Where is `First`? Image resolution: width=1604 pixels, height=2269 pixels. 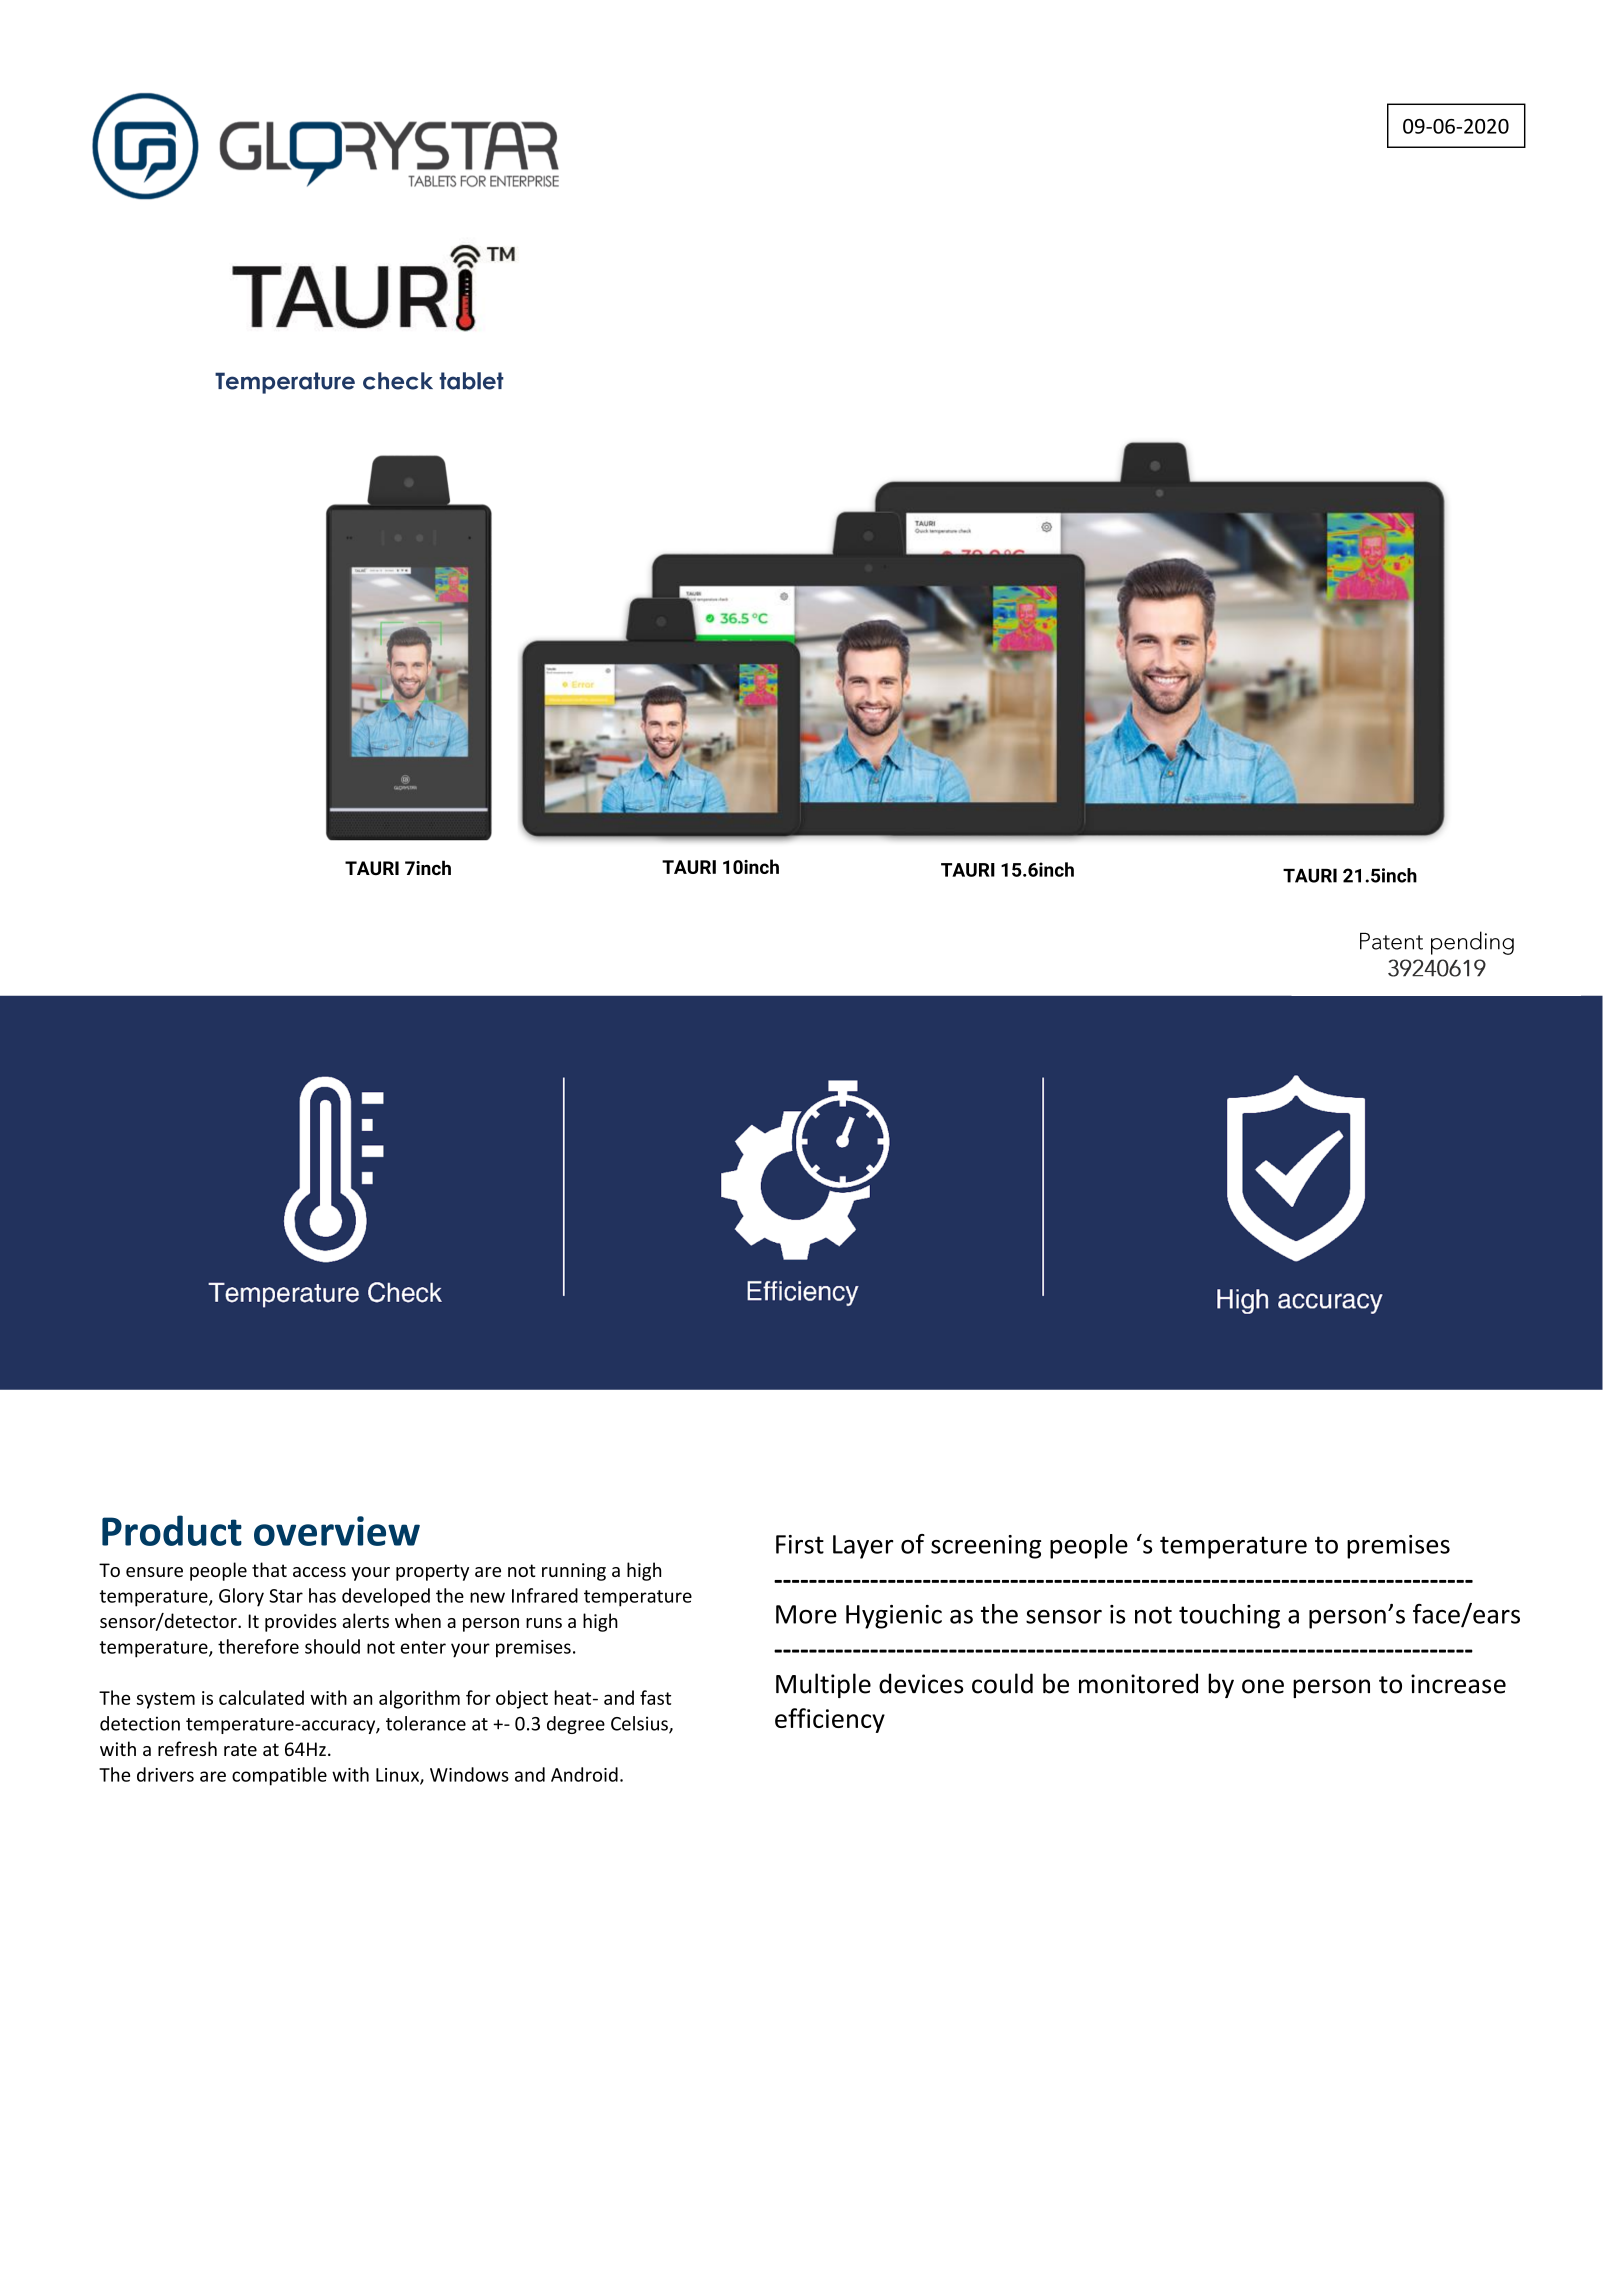 First is located at coordinates (800, 1544).
